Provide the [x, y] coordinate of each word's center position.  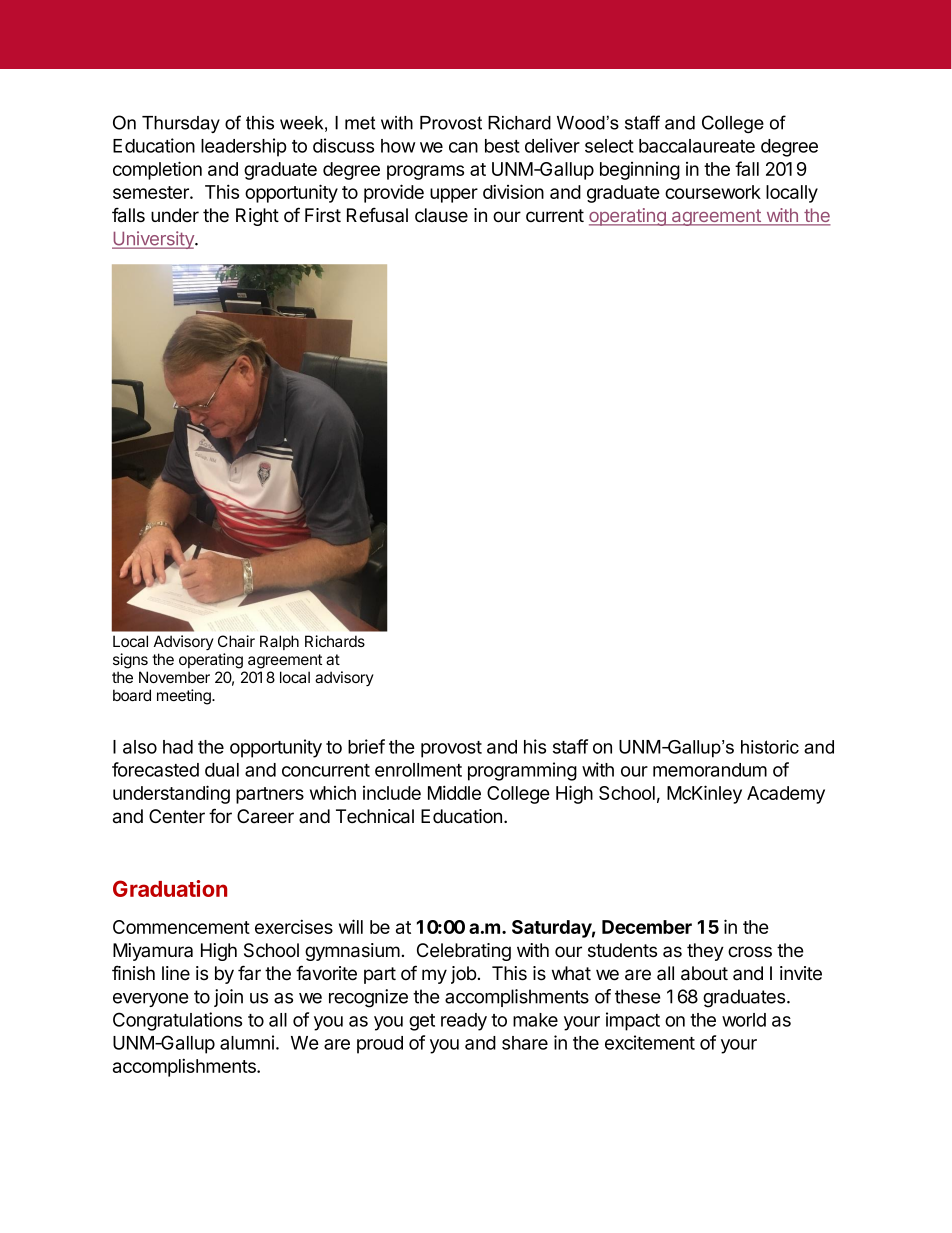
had [178, 747]
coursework [713, 192]
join [228, 998]
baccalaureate [697, 146]
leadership [244, 147]
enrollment [418, 770]
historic [770, 747]
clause [441, 215]
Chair [236, 641]
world [744, 1020]
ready [464, 1022]
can [463, 147]
